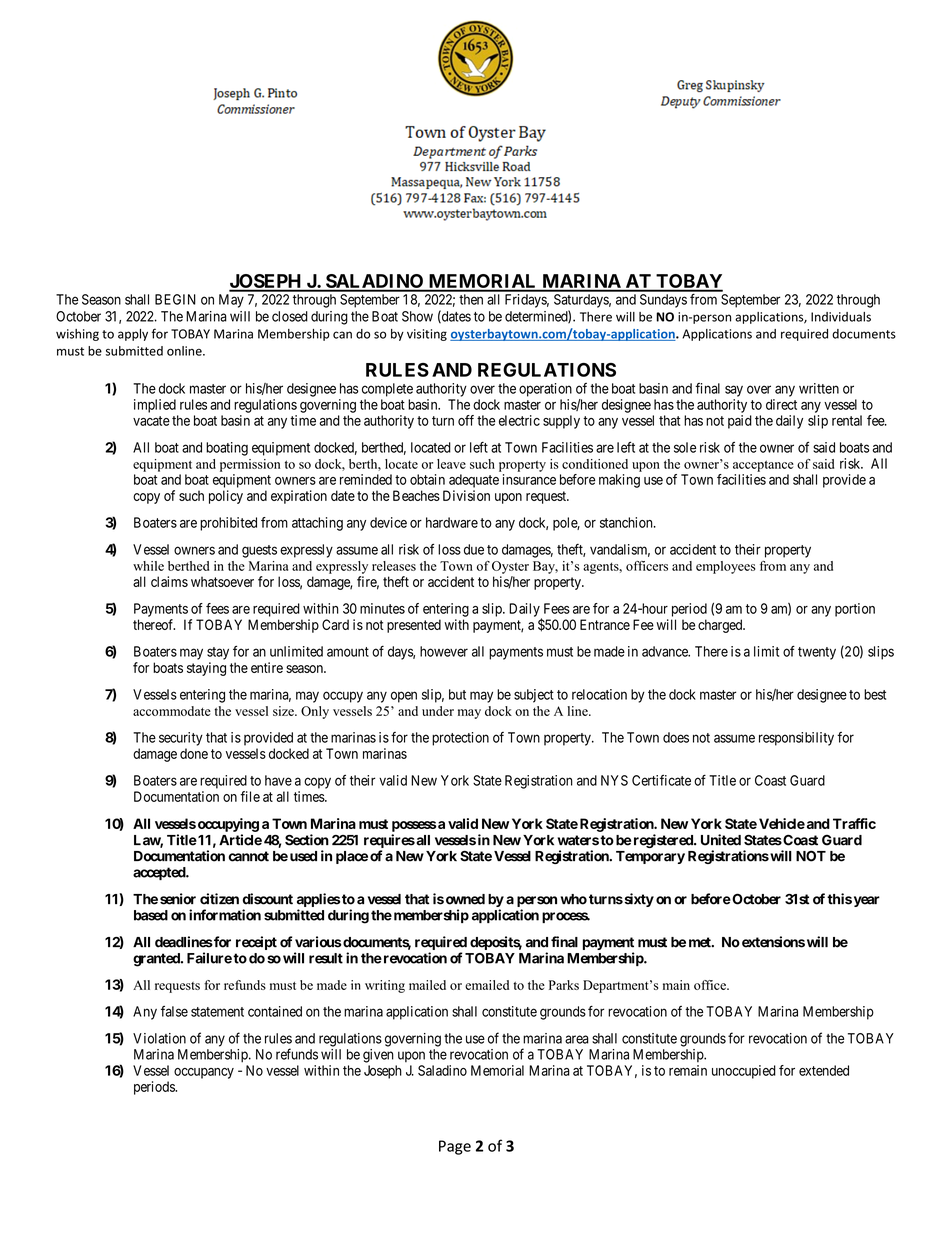 This screenshot has width=952, height=1233. I want to click on employees, so click(725, 567).
